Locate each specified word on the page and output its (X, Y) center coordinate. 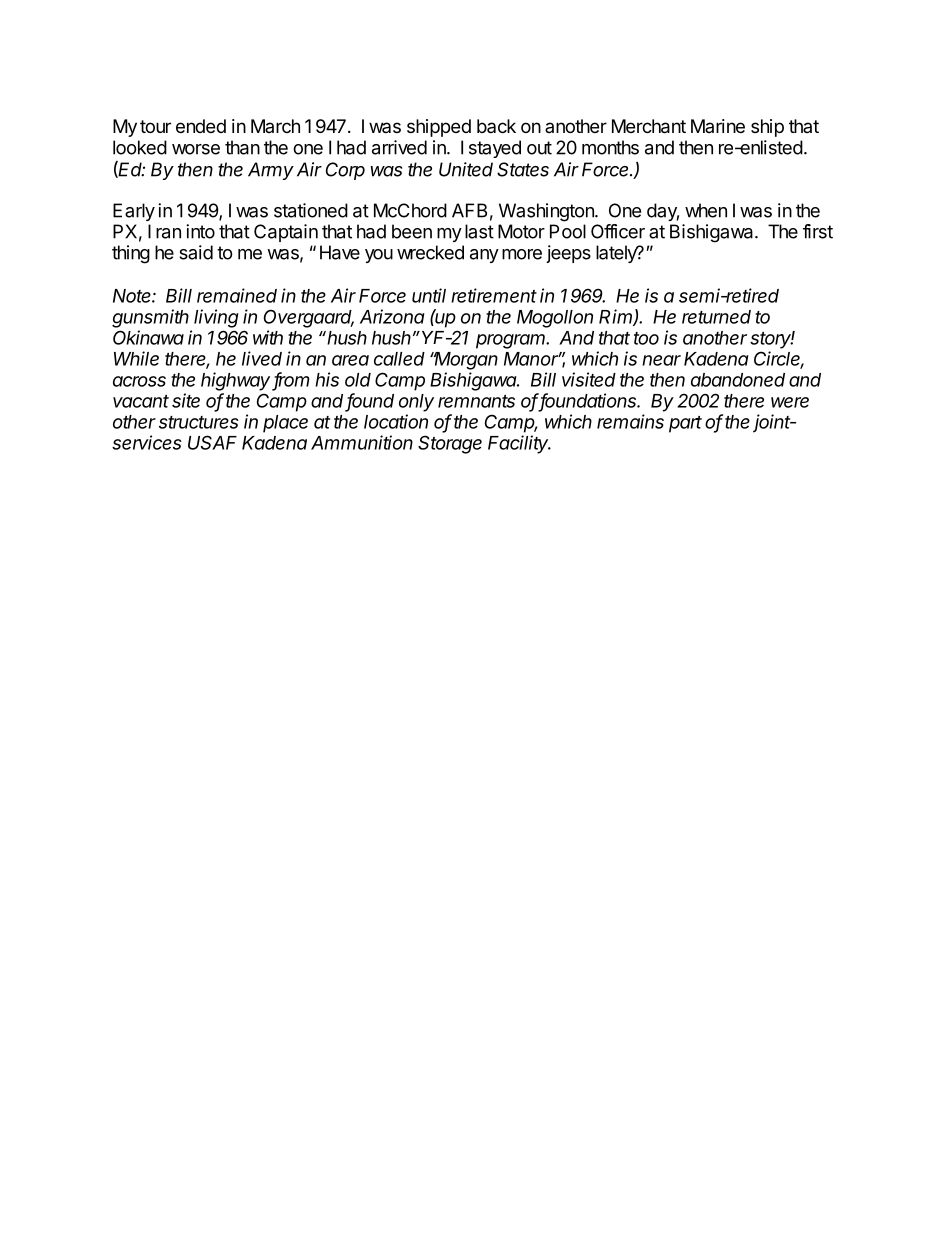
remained (237, 295)
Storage (450, 444)
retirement (494, 295)
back (496, 126)
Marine (718, 126)
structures (199, 422)
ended (201, 126)
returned (716, 317)
